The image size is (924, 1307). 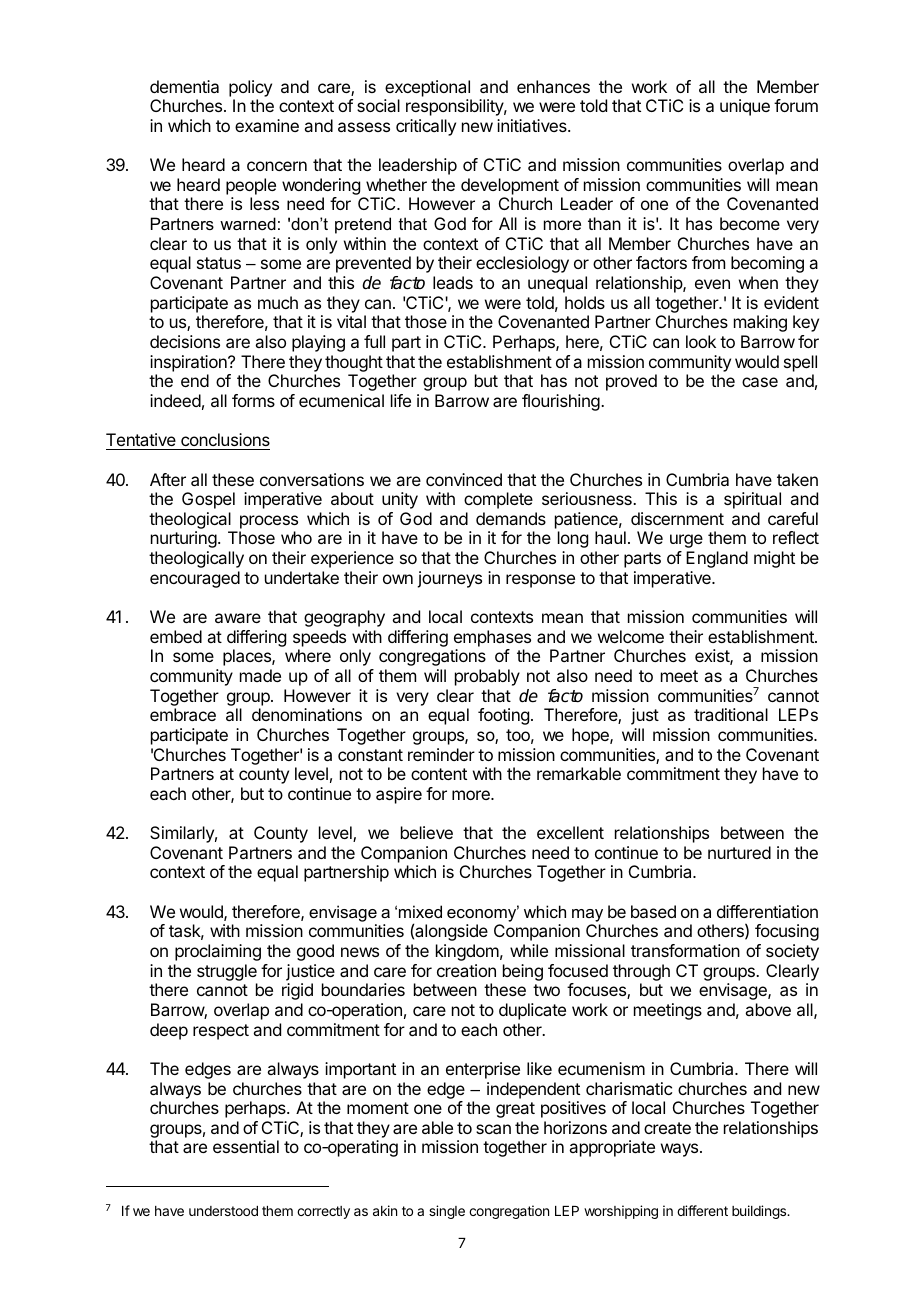 What do you see at coordinates (760, 1212) in the screenshot?
I see `buildings` at bounding box center [760, 1212].
